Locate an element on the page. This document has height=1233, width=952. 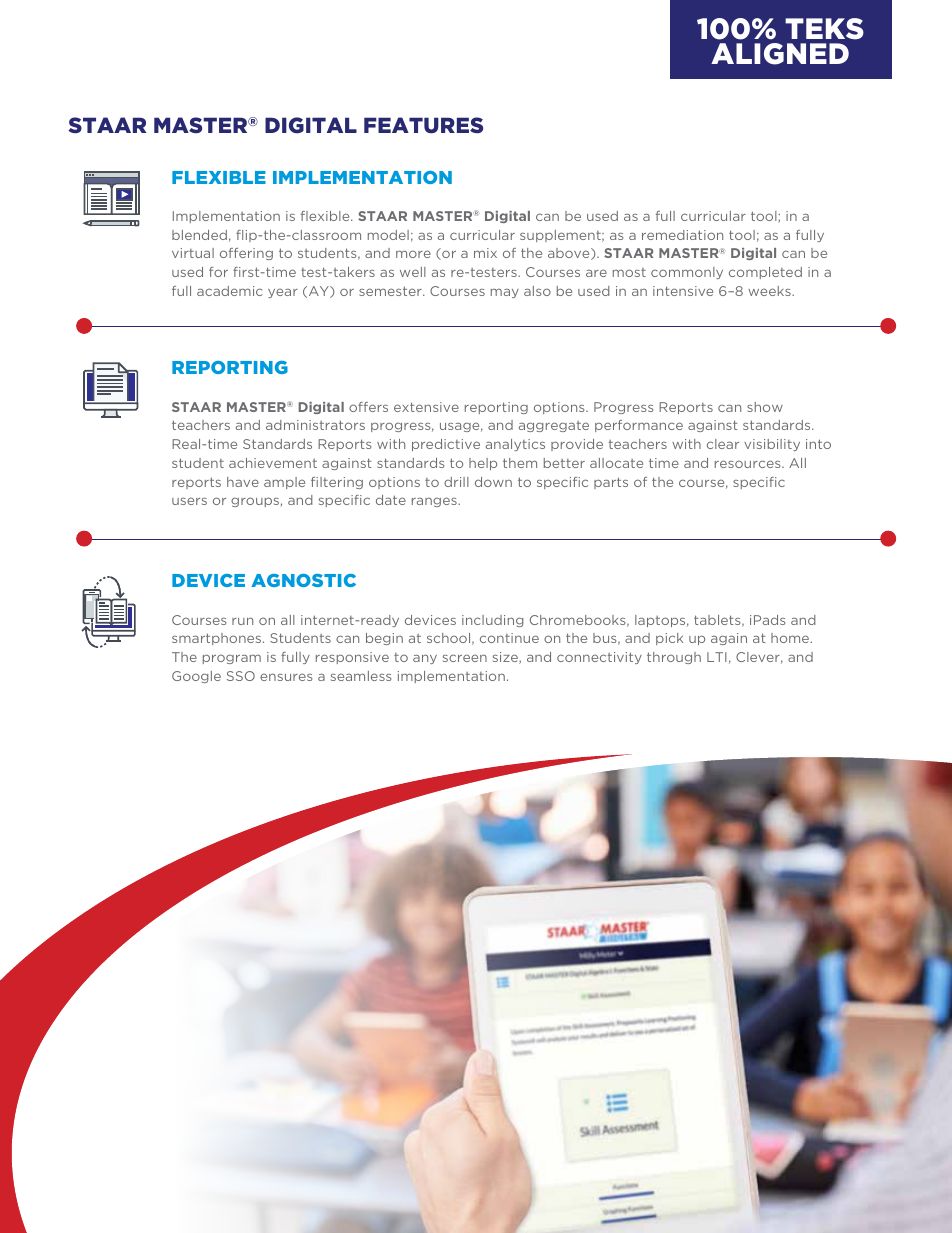
program is located at coordinates (232, 659).
